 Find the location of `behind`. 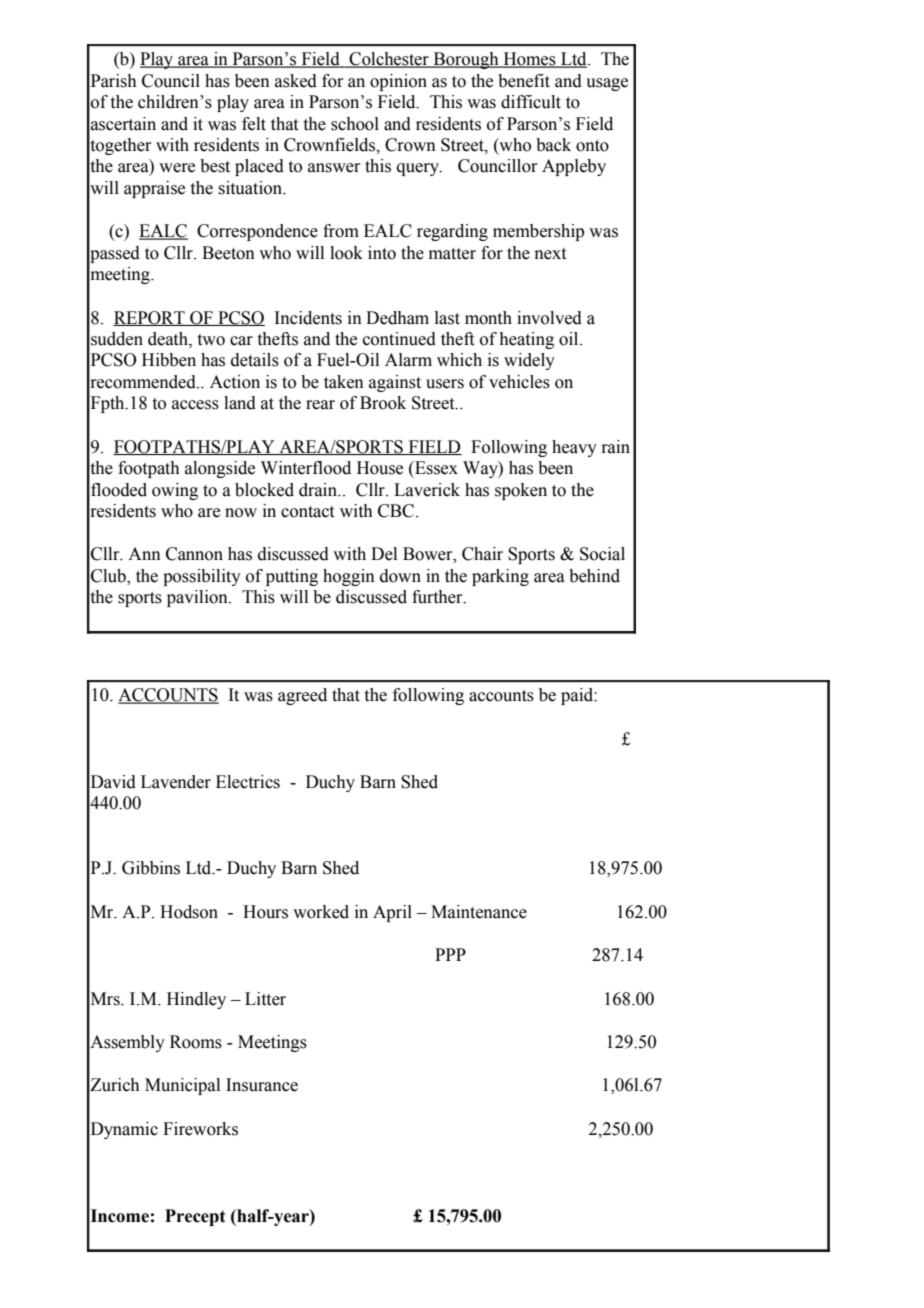

behind is located at coordinates (594, 576).
